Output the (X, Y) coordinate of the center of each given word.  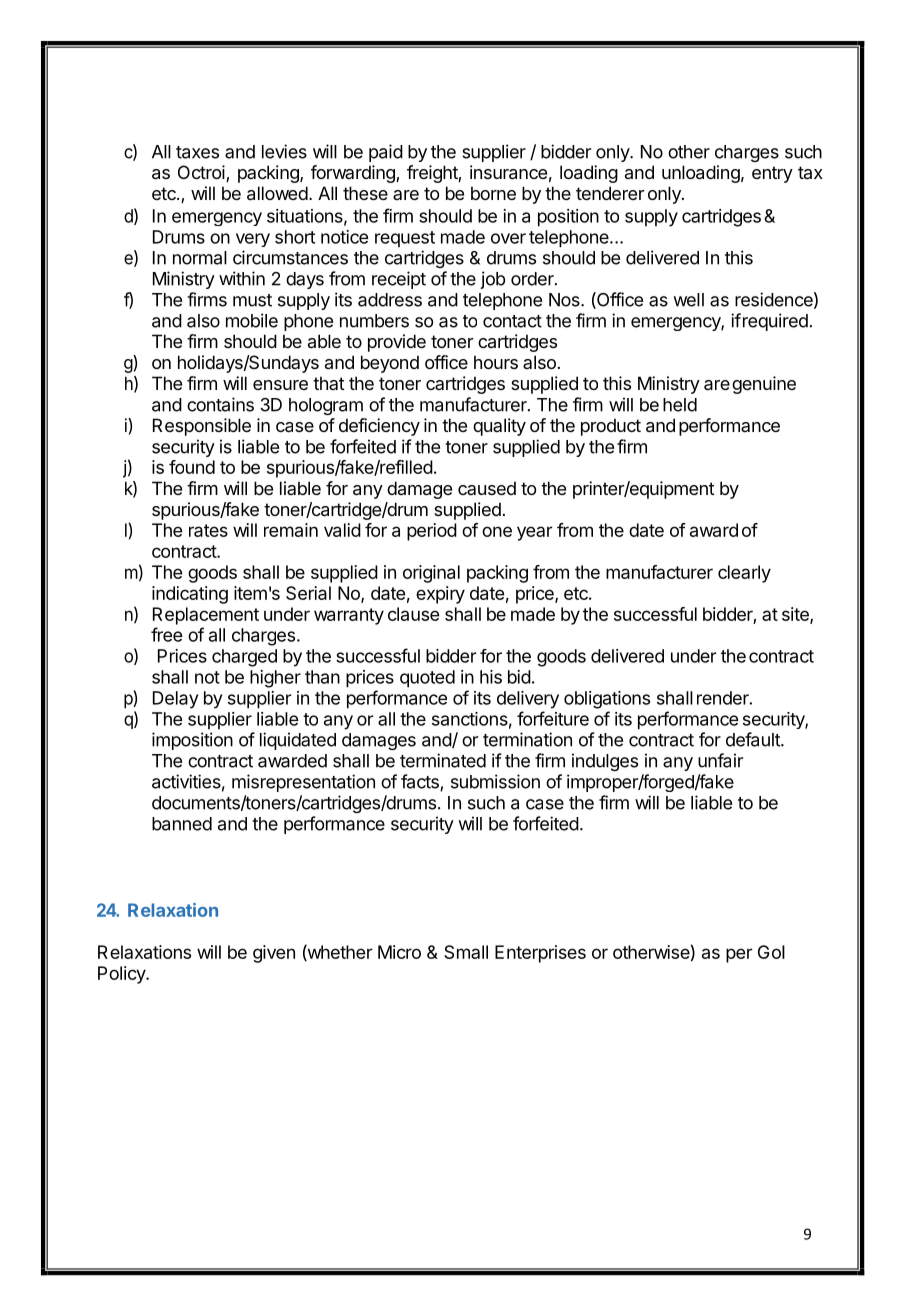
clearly (744, 574)
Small (466, 952)
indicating (190, 595)
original (431, 574)
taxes (197, 152)
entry (772, 174)
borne (493, 193)
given (274, 954)
